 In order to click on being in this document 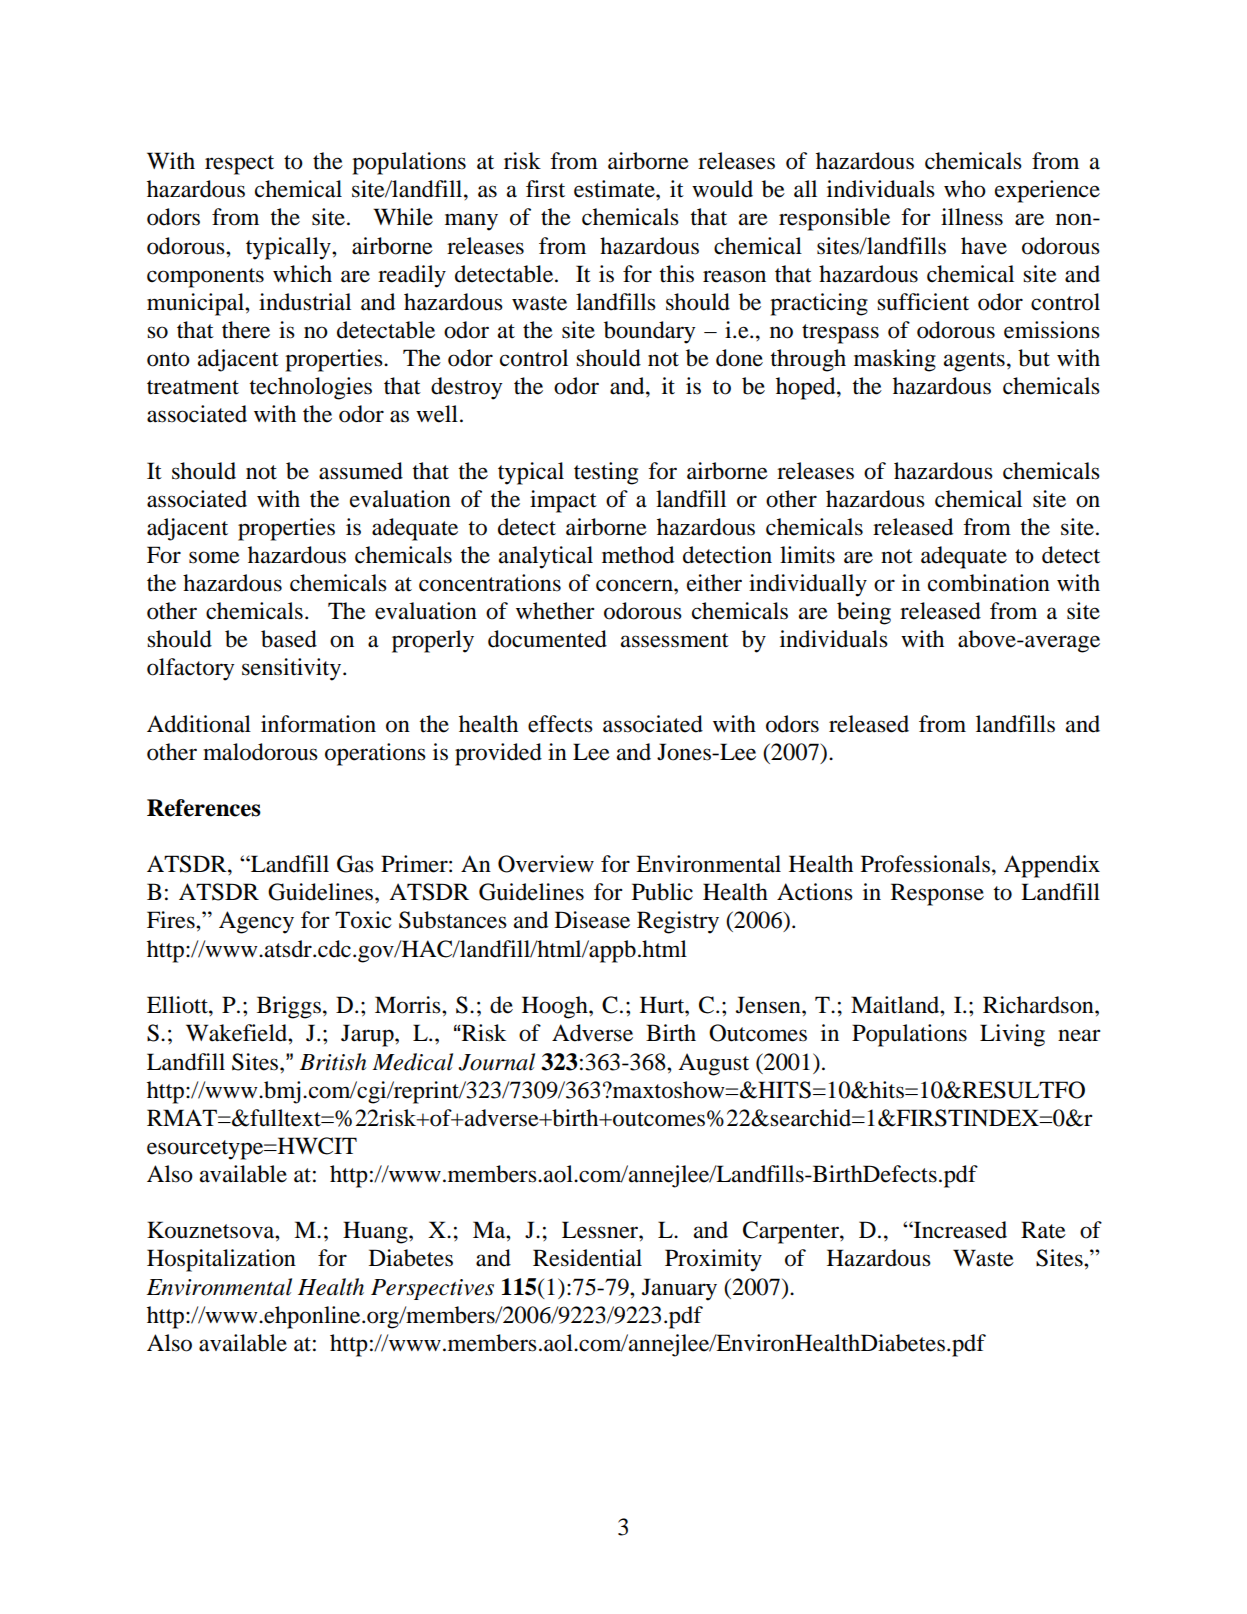, I will do `click(864, 613)`.
